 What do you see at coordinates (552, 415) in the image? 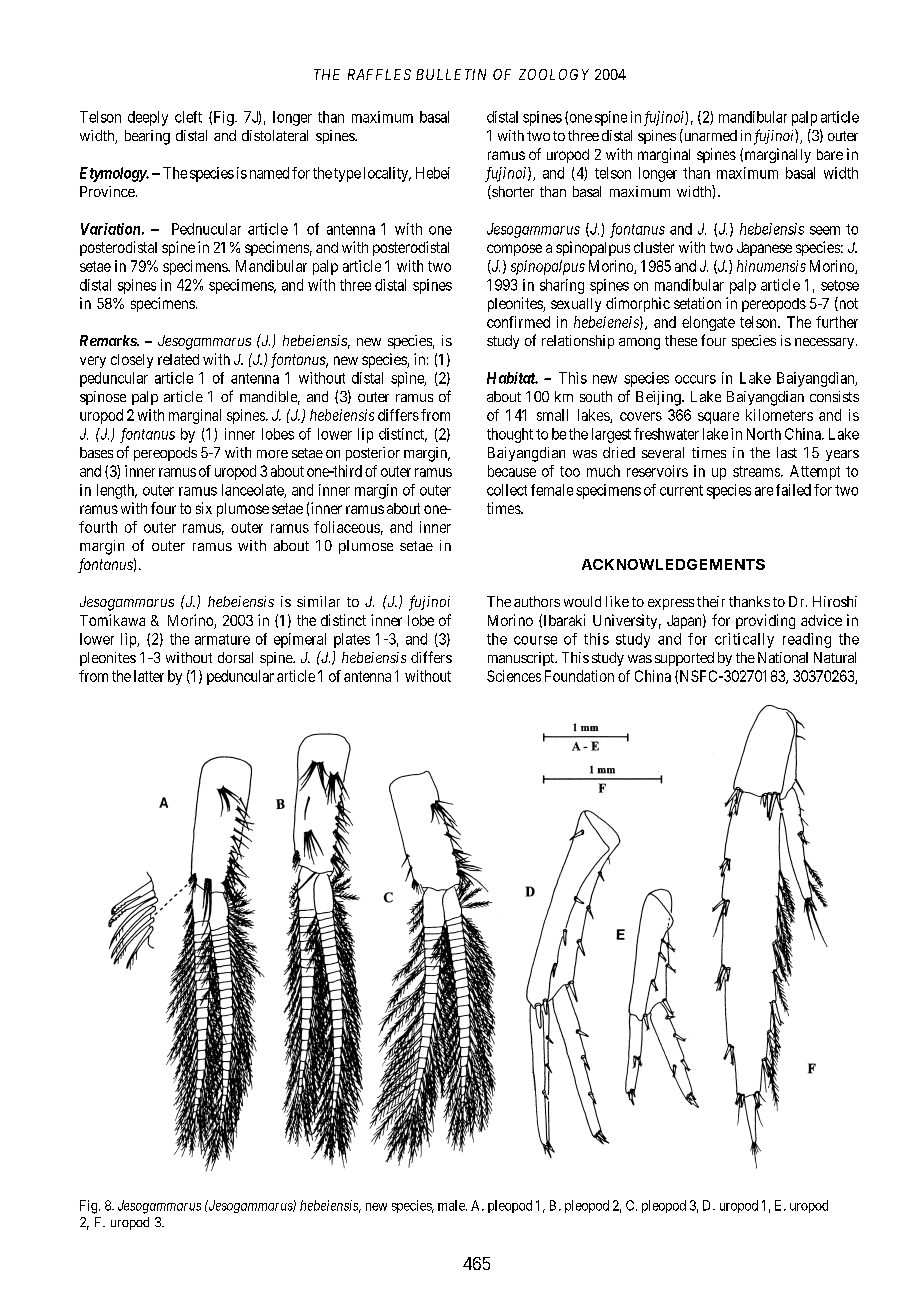
I see `small` at bounding box center [552, 415].
